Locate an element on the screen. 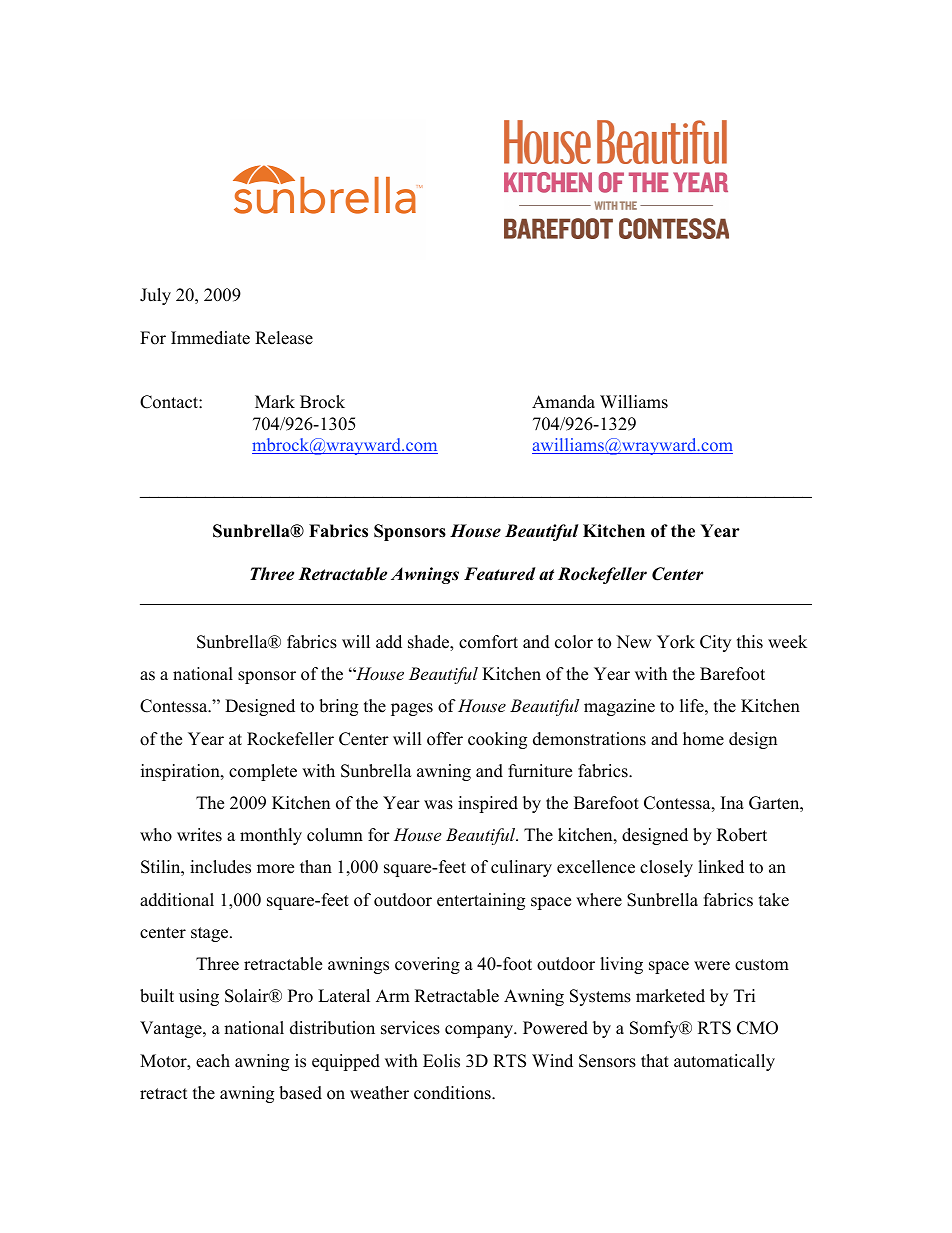 This screenshot has width=952, height=1233. Release is located at coordinates (284, 338).
